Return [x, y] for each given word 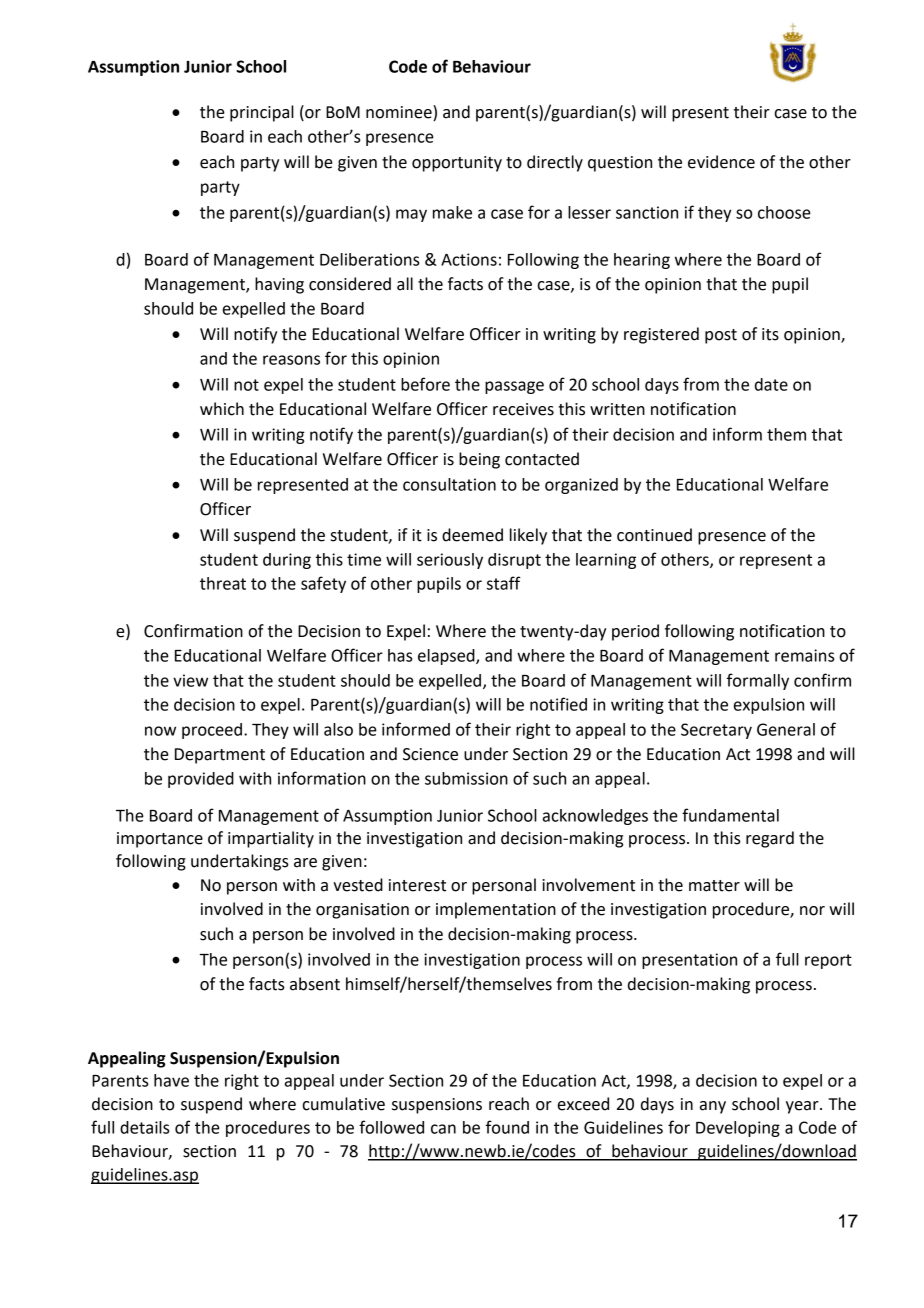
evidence [721, 162]
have [171, 1080]
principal [262, 113]
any [713, 1107]
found [507, 1127]
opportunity [457, 164]
